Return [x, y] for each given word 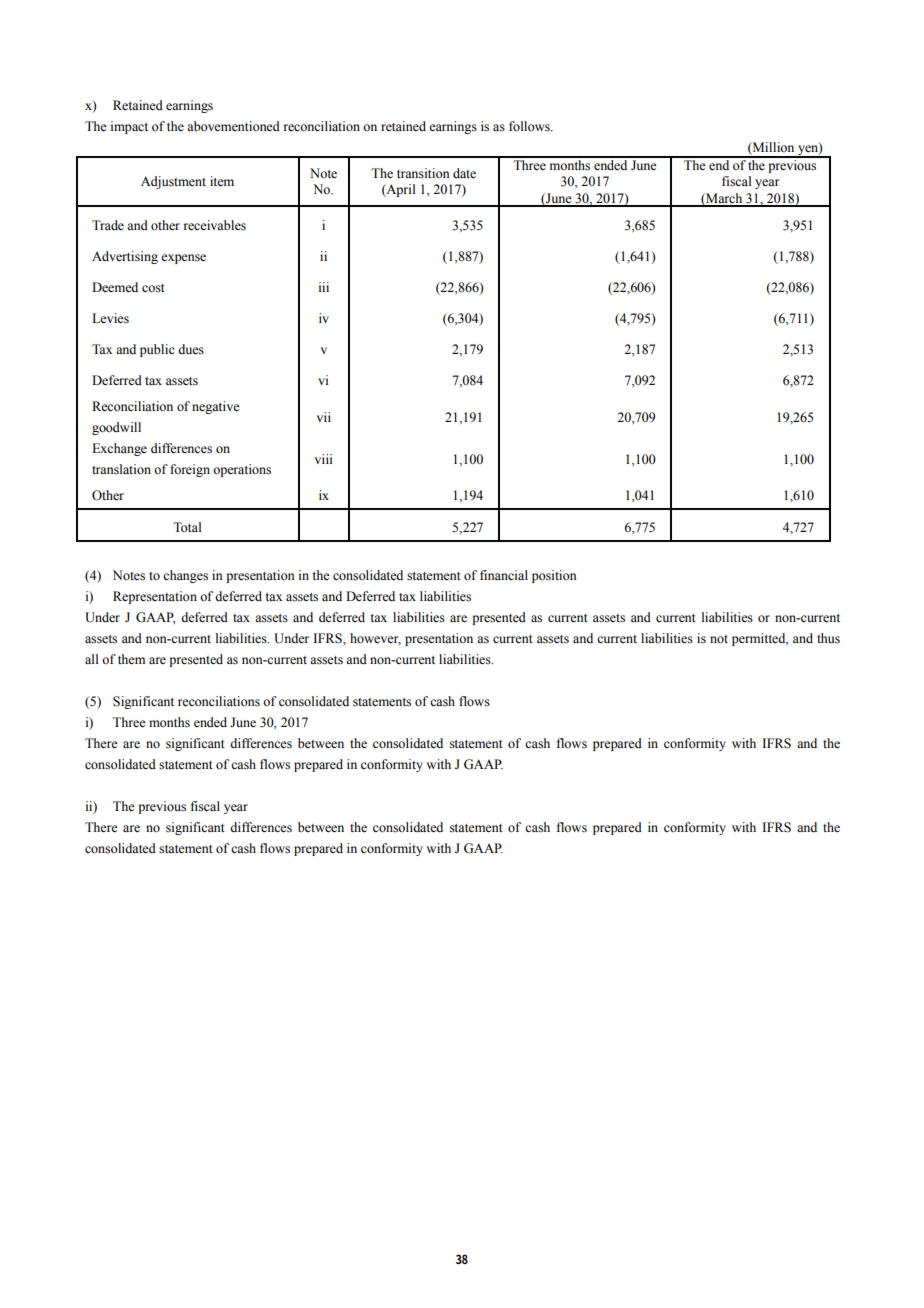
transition [423, 173]
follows [530, 126]
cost [153, 288]
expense [183, 259]
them [131, 659]
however [375, 639]
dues [191, 349]
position [554, 576]
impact [129, 127]
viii [323, 459]
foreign [190, 470]
